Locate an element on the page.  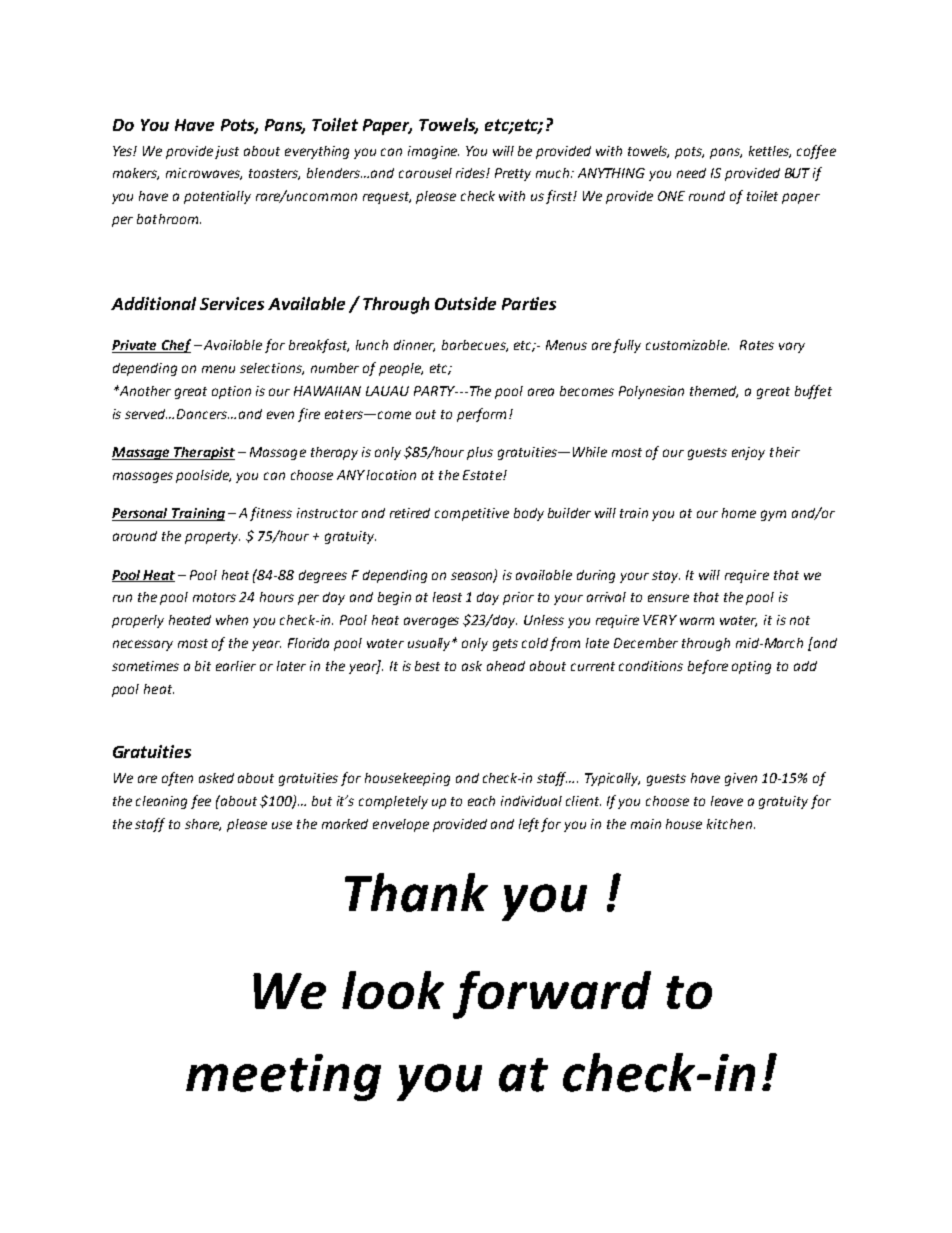
Therapist is located at coordinates (203, 453).
